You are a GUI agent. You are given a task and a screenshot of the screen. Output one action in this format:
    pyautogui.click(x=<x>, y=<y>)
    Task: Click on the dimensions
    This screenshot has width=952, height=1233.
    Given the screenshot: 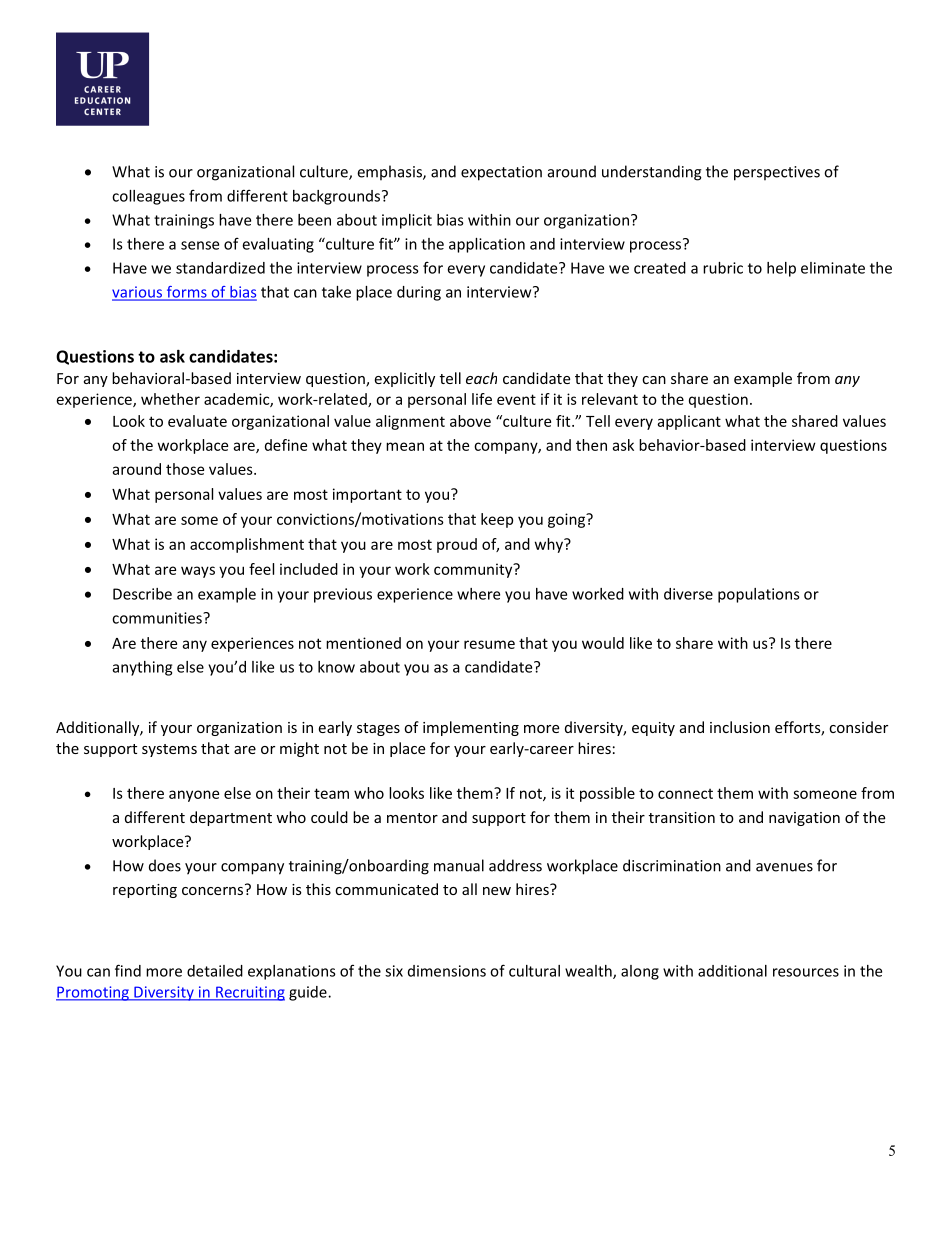 What is the action you would take?
    pyautogui.click(x=447, y=971)
